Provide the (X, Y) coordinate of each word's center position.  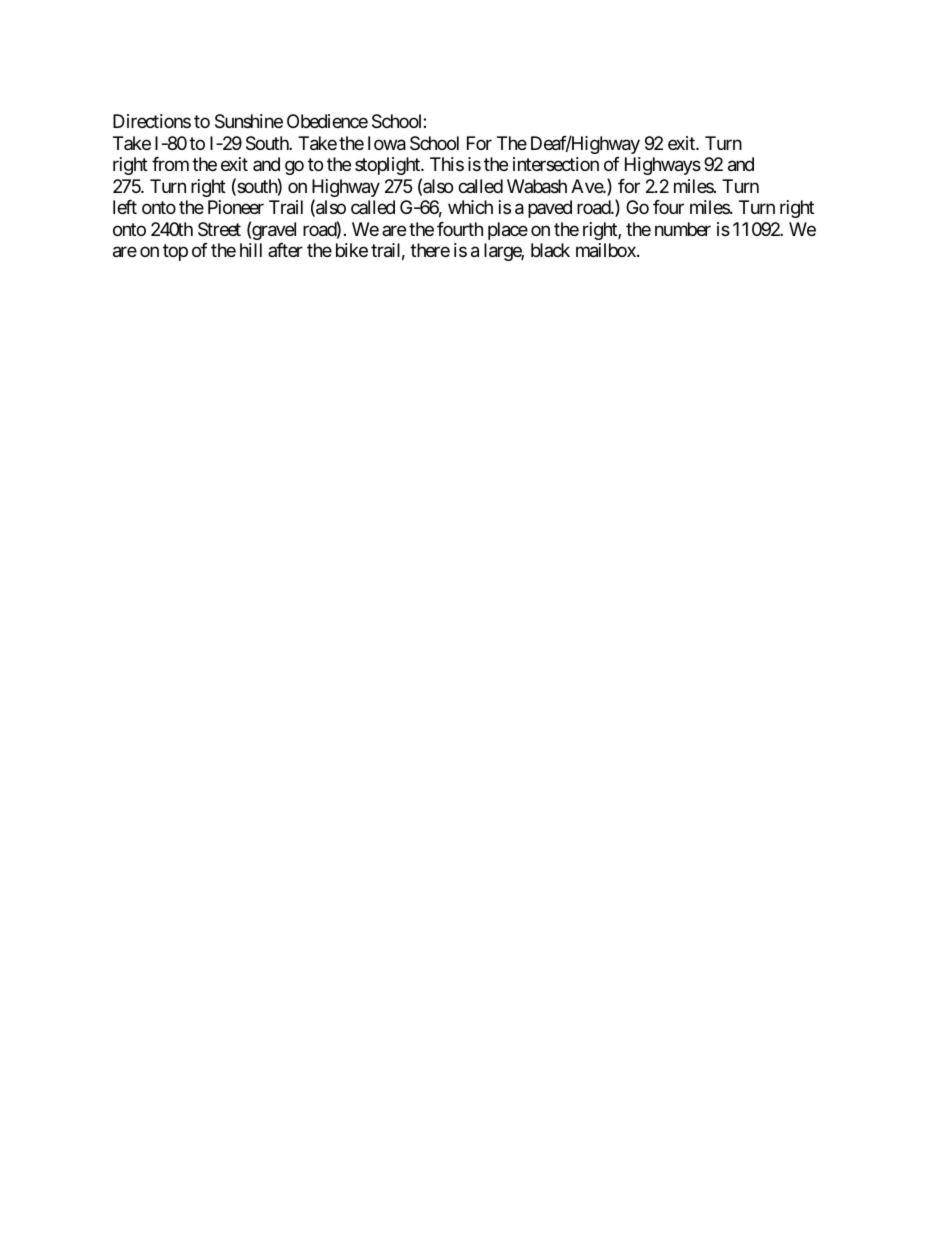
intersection (556, 164)
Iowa (387, 143)
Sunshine (249, 121)
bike (352, 250)
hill (251, 250)
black (550, 250)
